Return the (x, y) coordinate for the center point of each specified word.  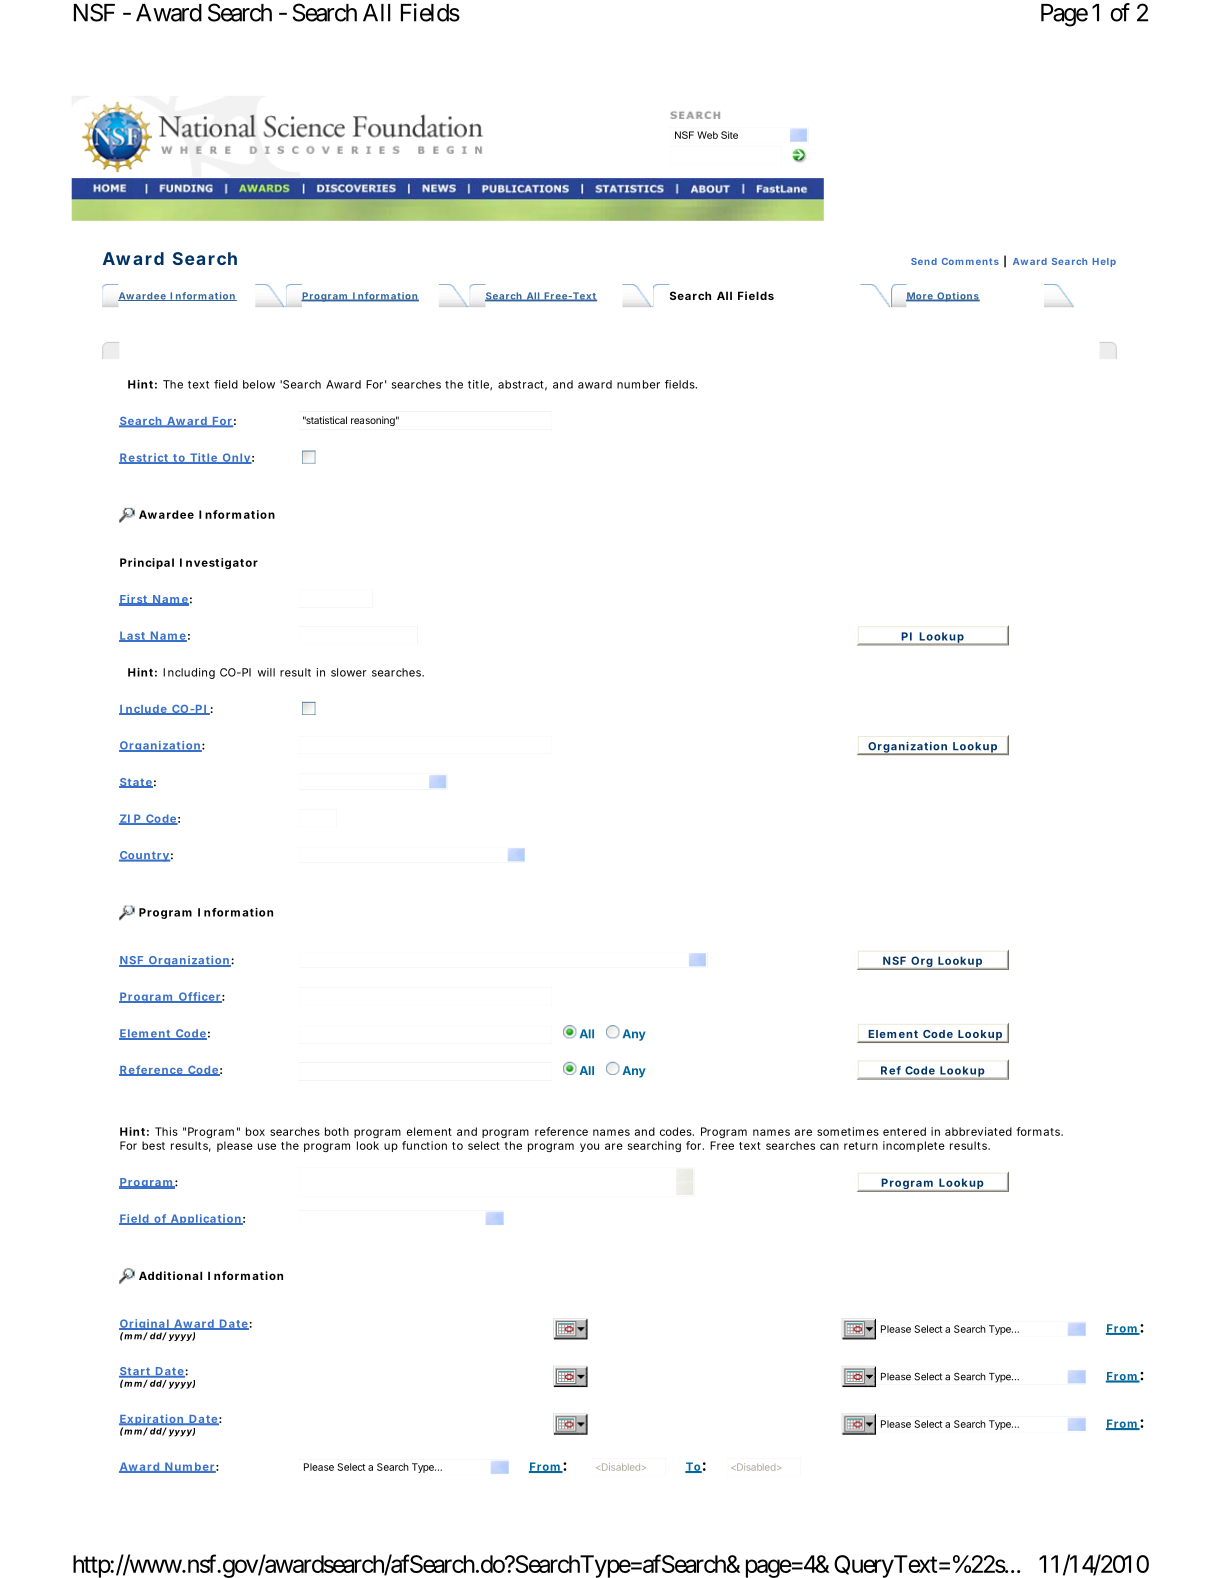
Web (707, 135)
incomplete (914, 1146)
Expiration (152, 1421)
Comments (970, 261)
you (589, 1147)
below (259, 384)
